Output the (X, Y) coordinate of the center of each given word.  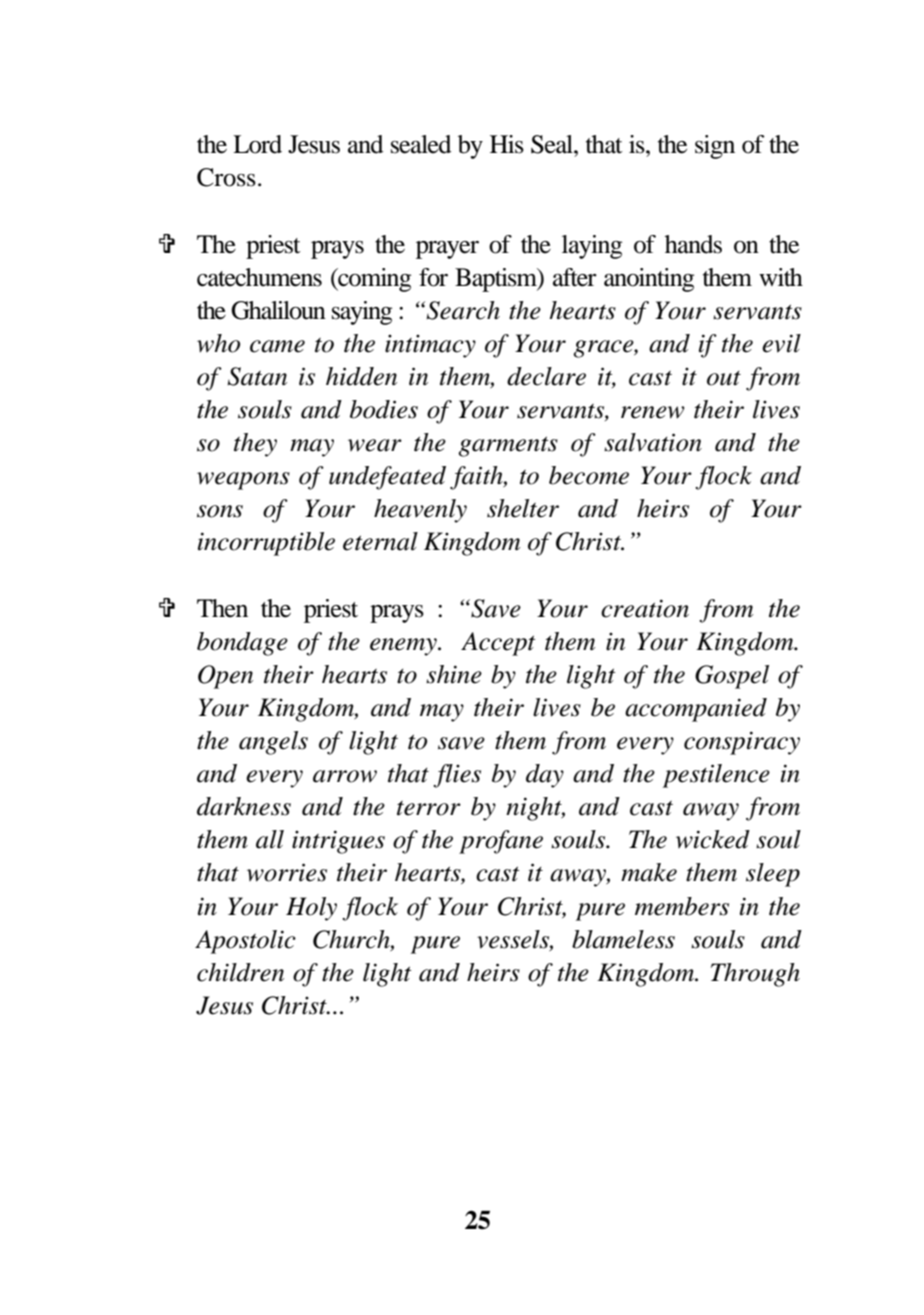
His (507, 144)
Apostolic (245, 942)
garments (508, 446)
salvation (653, 442)
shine (454, 674)
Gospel (732, 677)
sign (715, 147)
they (255, 445)
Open (225, 677)
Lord (257, 144)
